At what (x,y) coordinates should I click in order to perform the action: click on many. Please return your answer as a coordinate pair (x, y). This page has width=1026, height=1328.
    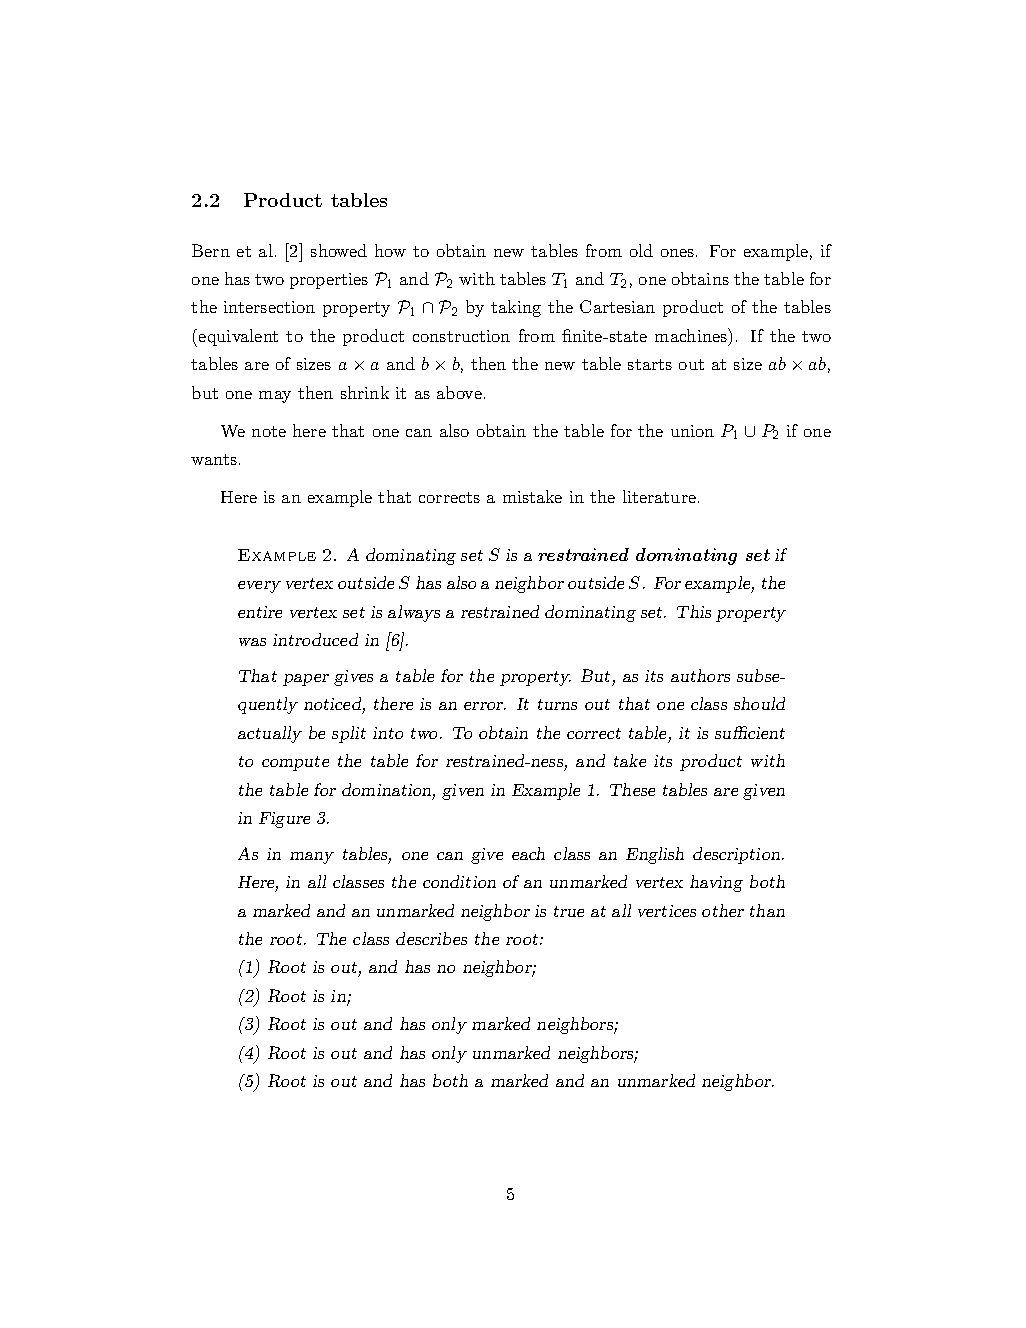
    Looking at the image, I should click on (312, 858).
